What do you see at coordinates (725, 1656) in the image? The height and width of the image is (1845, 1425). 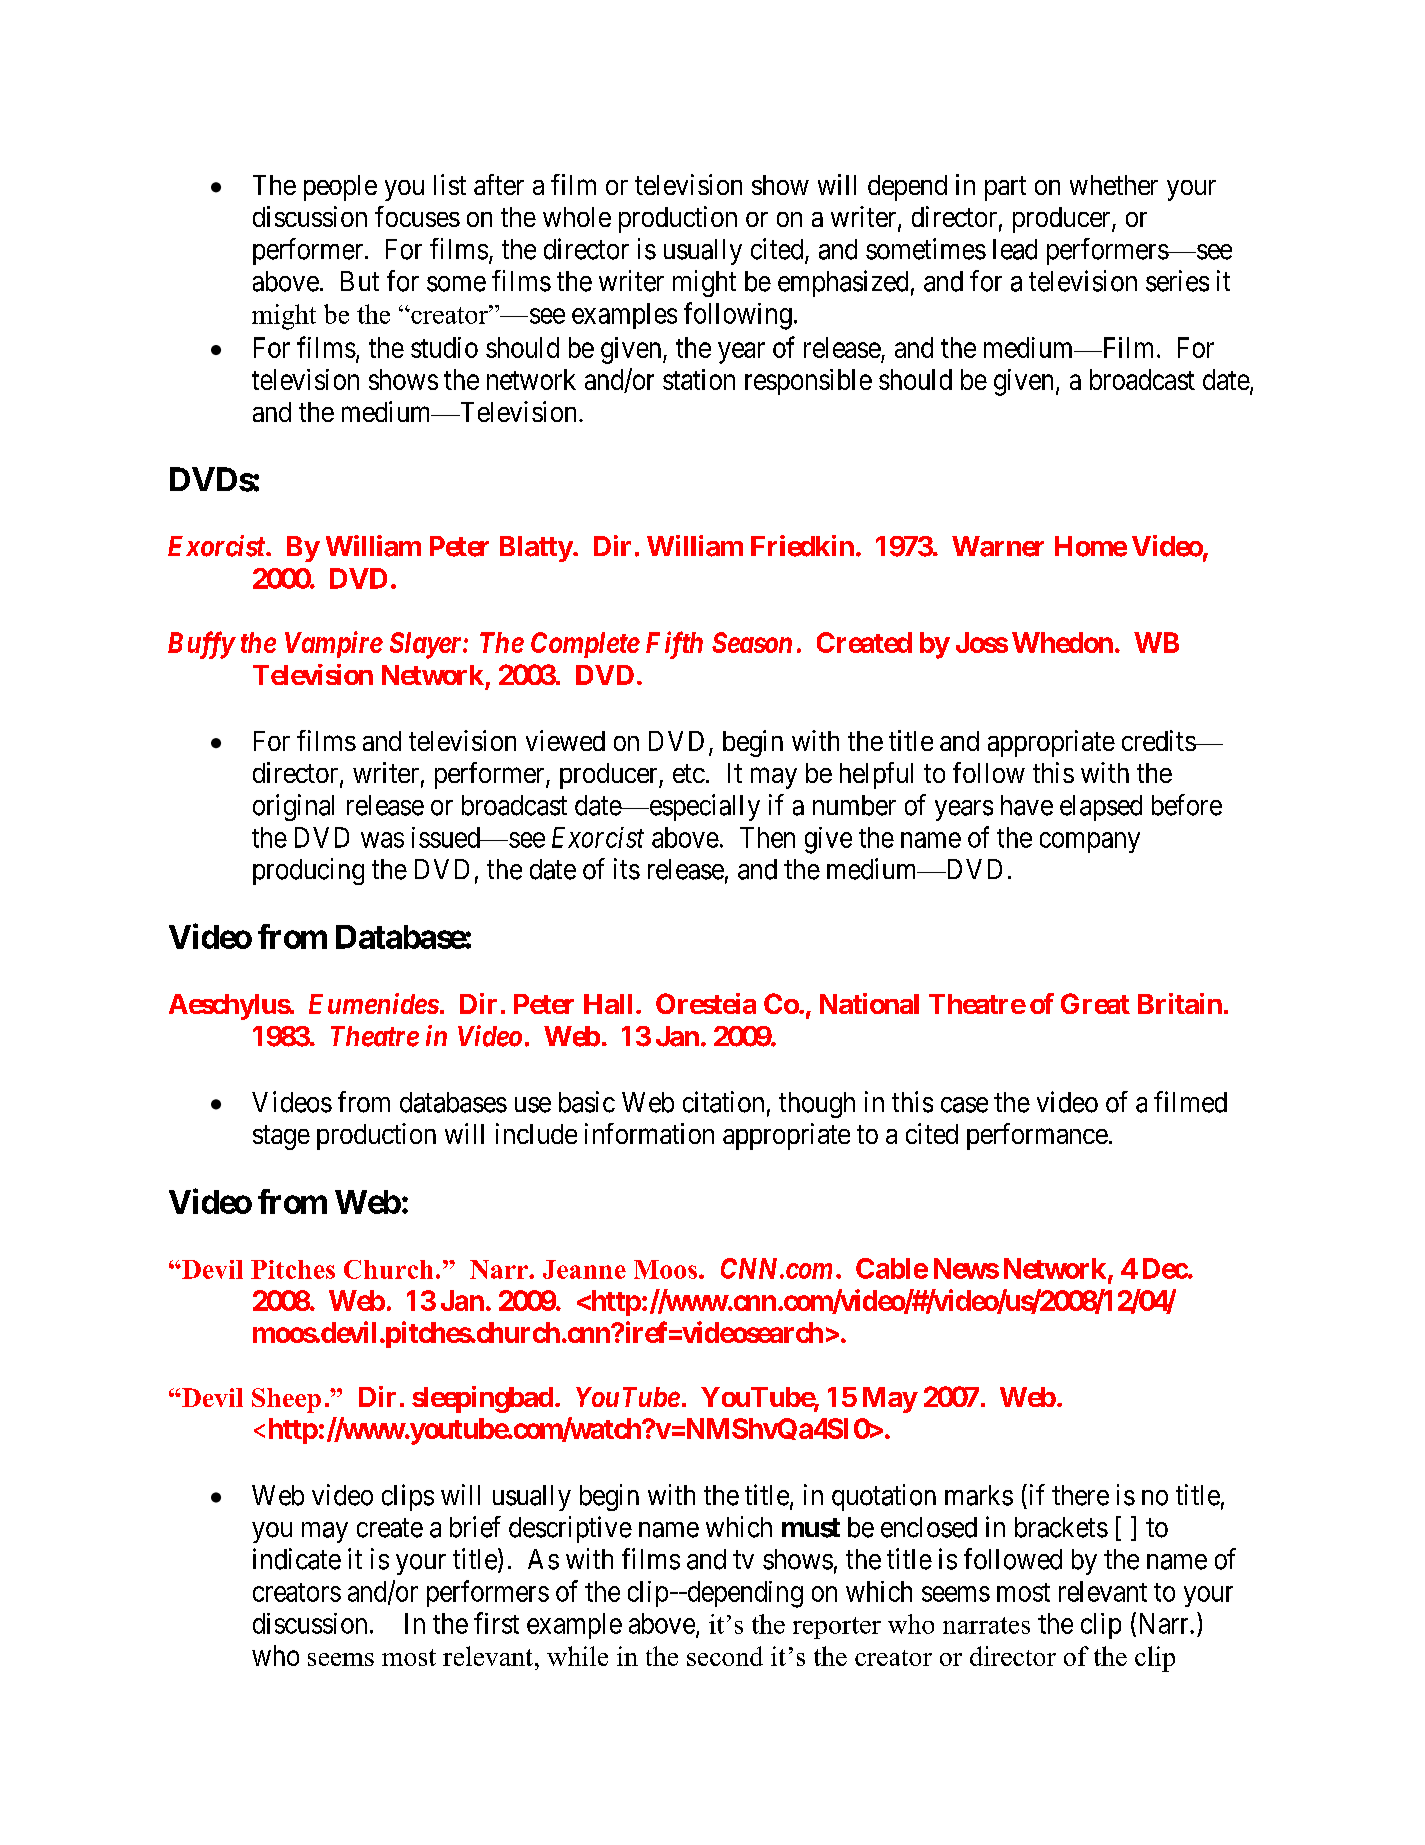 I see `second` at bounding box center [725, 1656].
